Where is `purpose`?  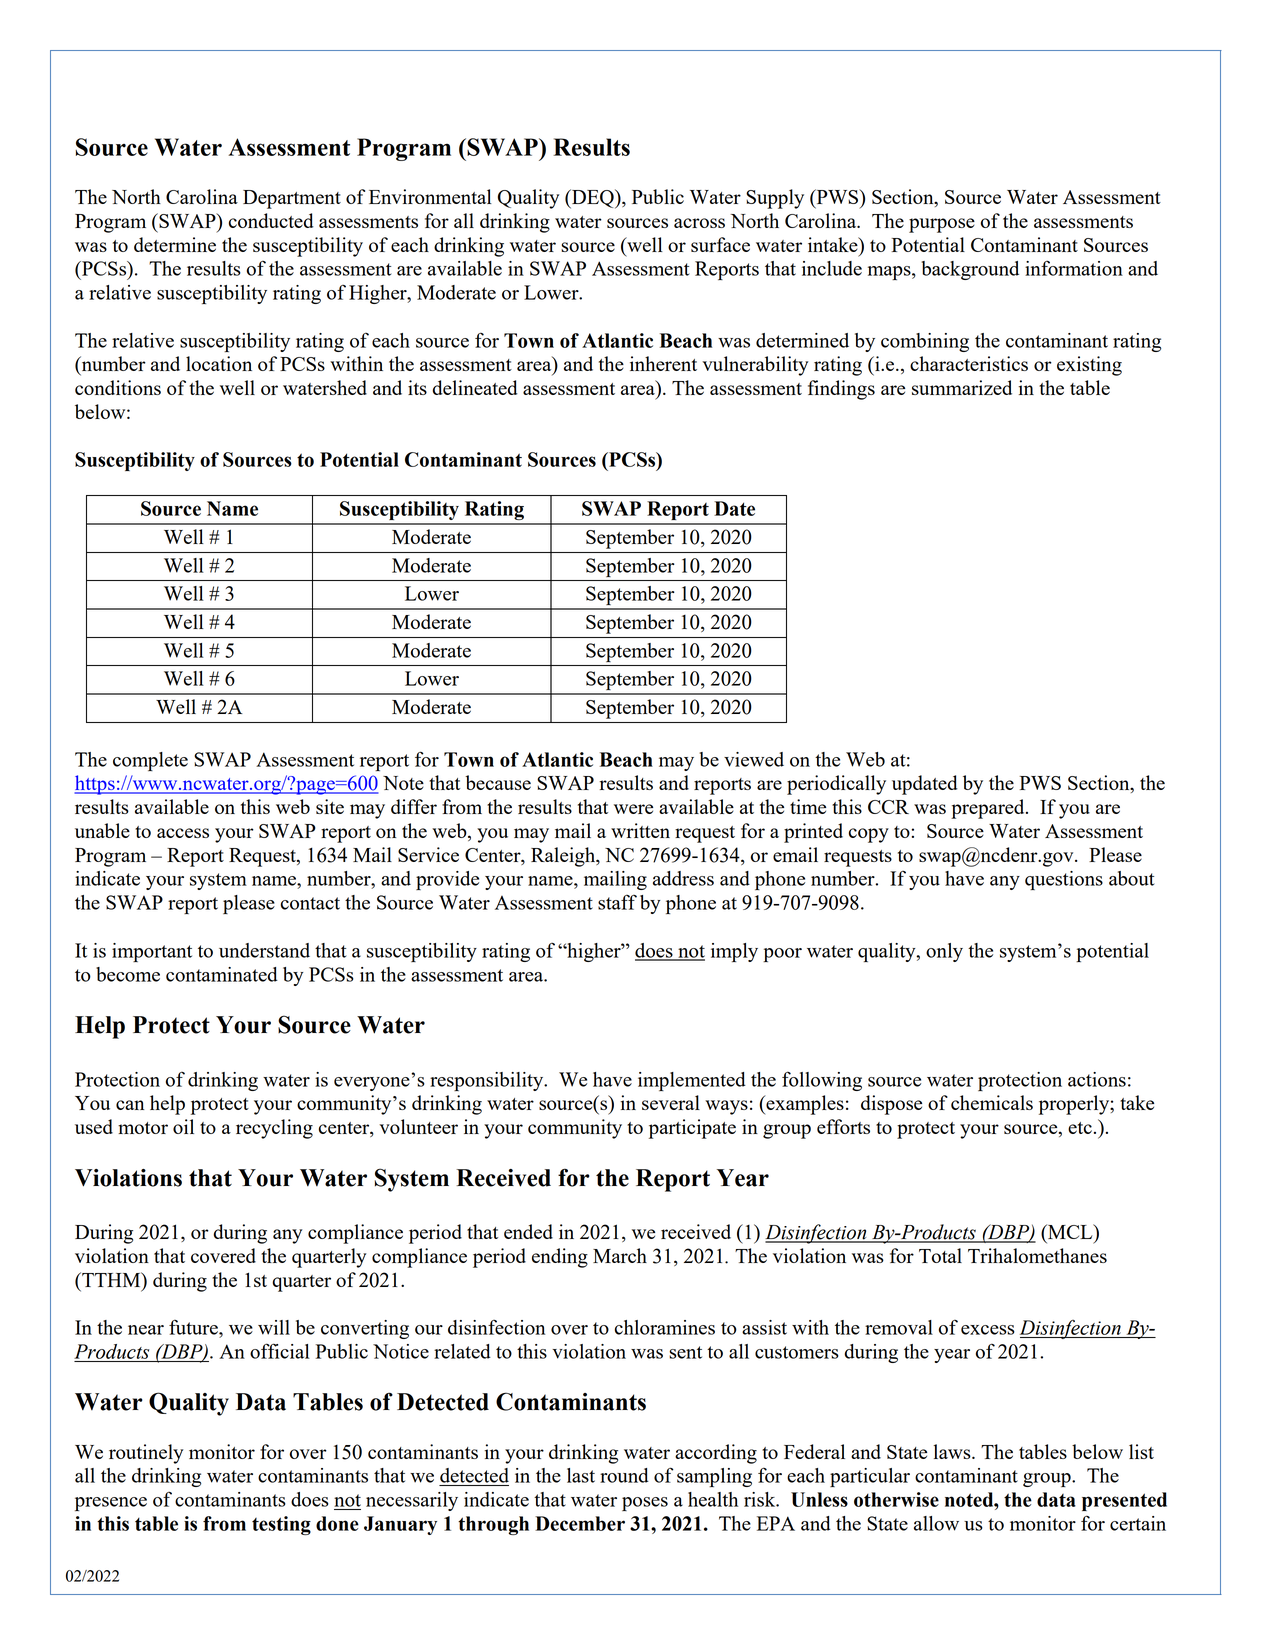
purpose is located at coordinates (942, 225).
